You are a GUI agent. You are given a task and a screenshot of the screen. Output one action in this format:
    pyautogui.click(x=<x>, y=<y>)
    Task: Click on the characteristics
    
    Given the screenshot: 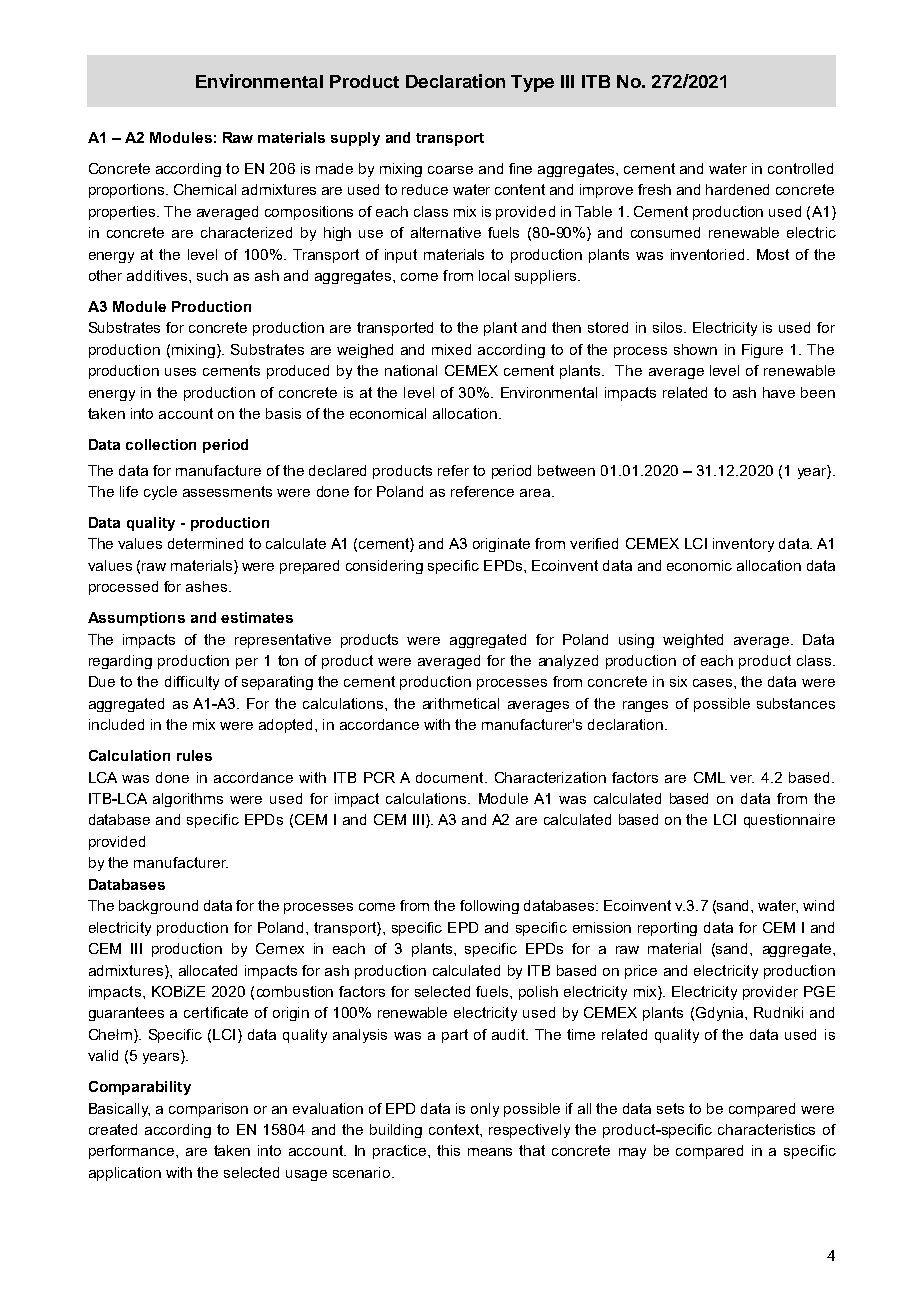 What is the action you would take?
    pyautogui.click(x=766, y=1129)
